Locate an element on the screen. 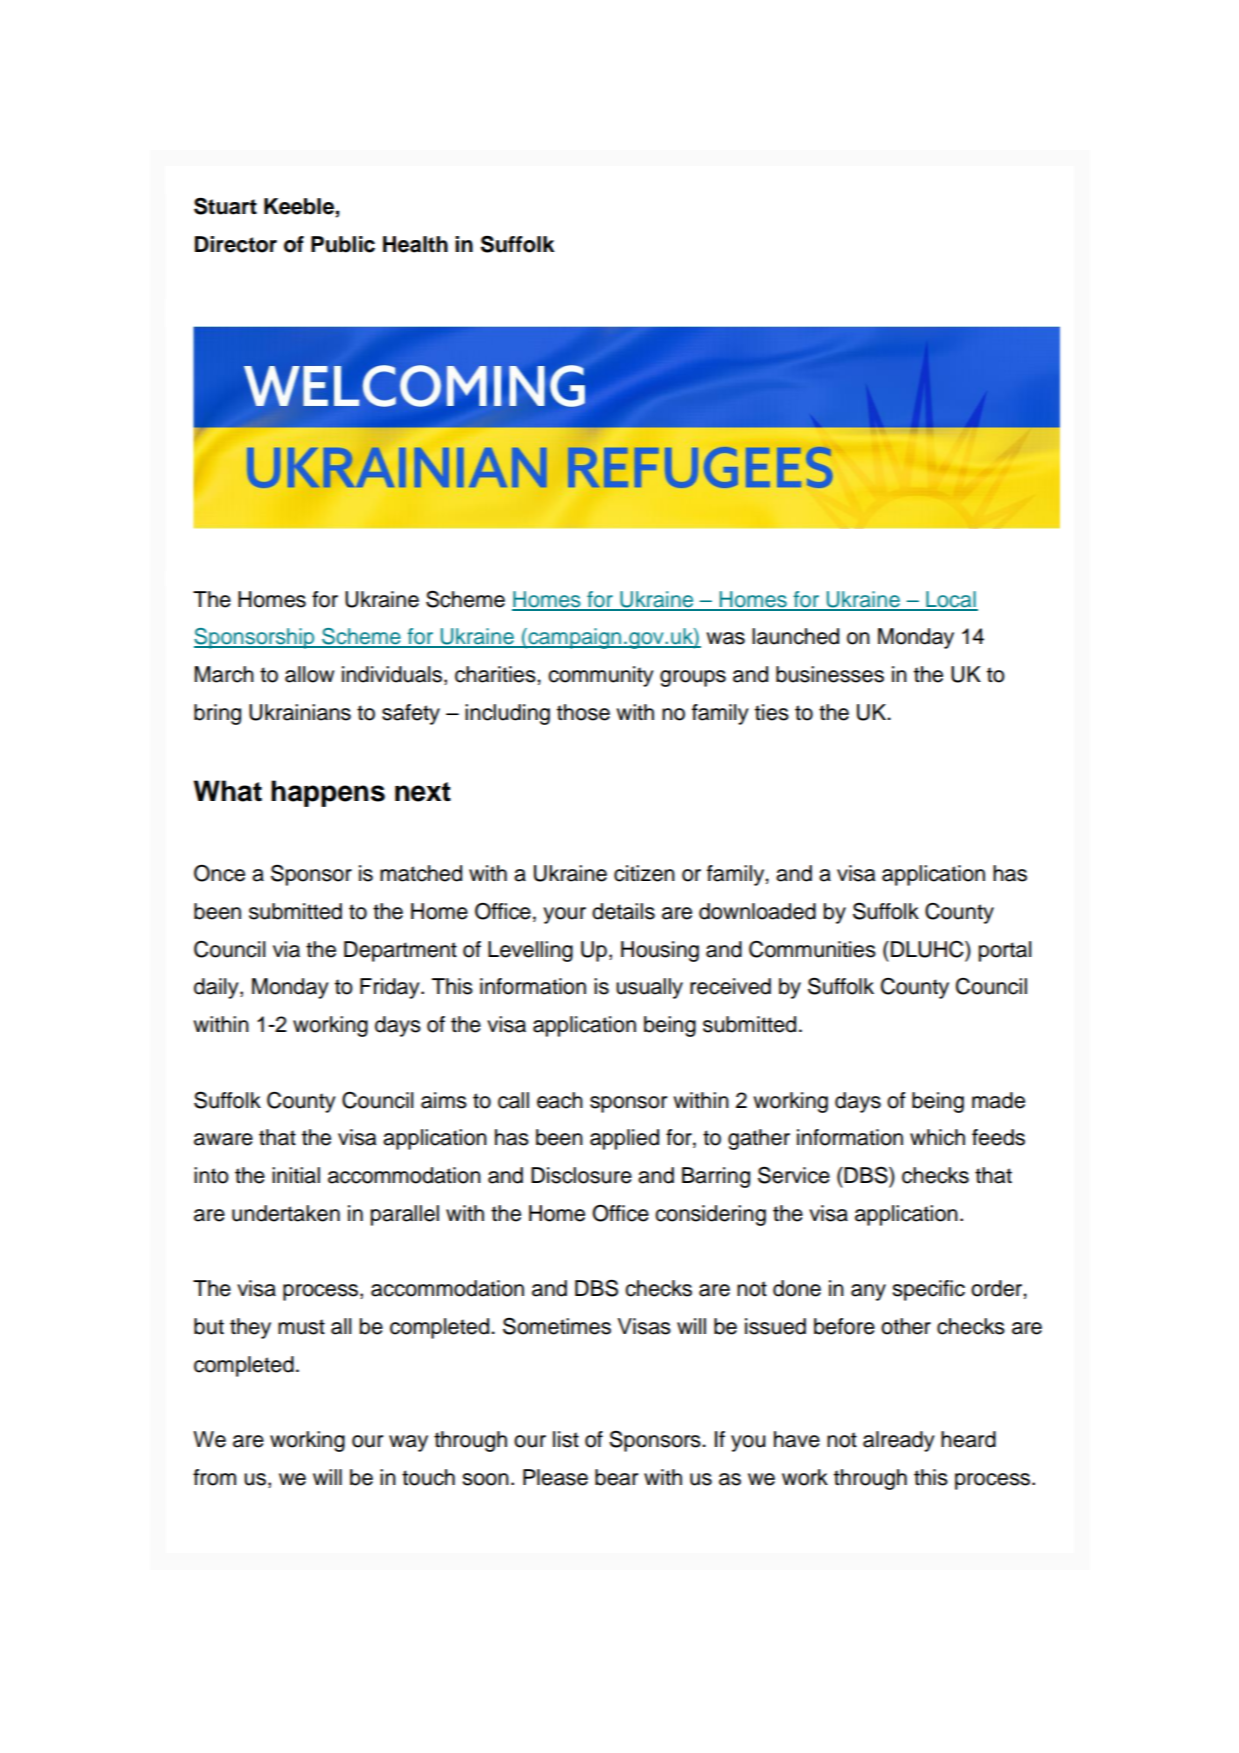 This screenshot has height=1753, width=1239. launched is located at coordinates (795, 636).
